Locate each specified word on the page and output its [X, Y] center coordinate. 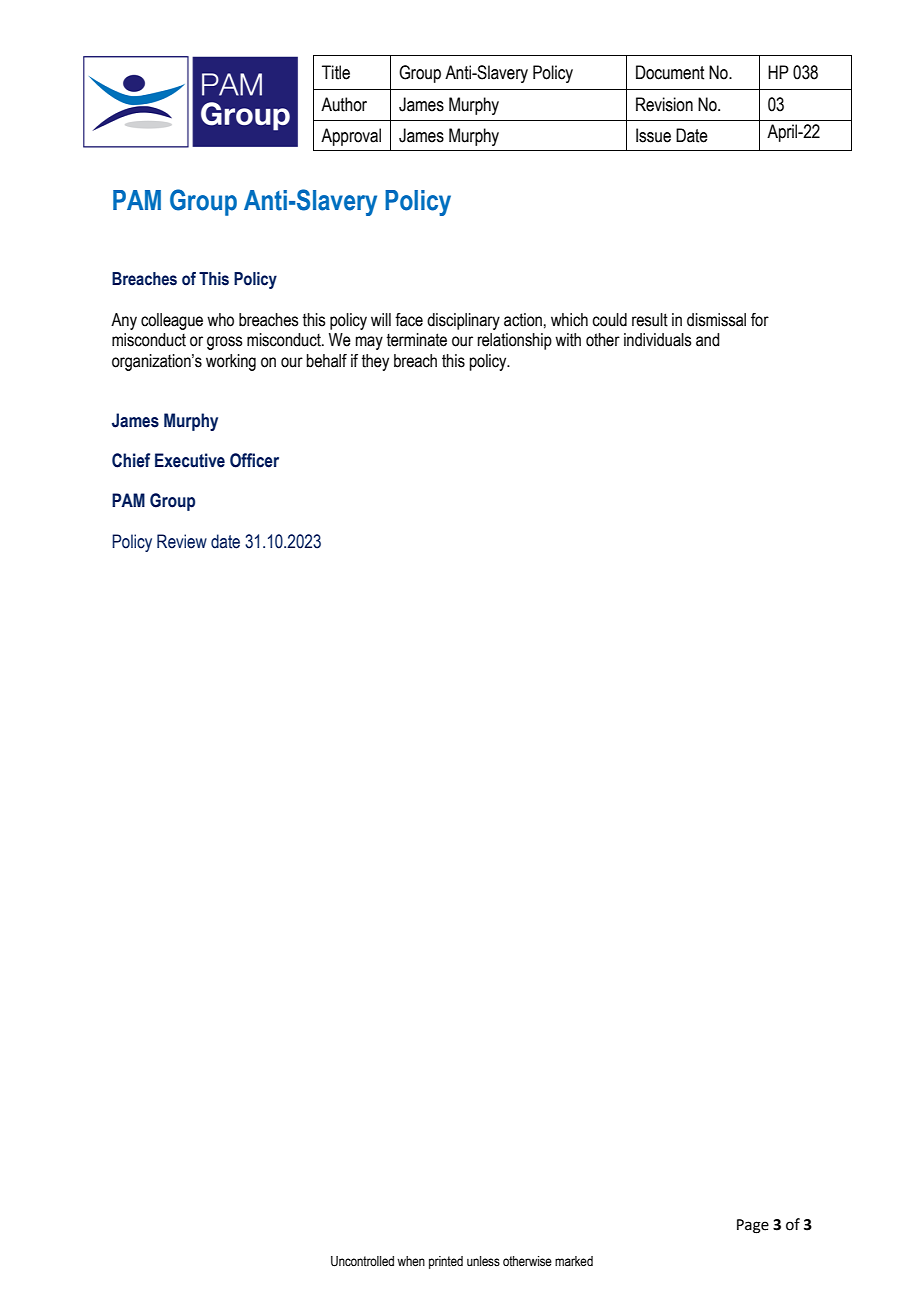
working [231, 362]
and [708, 340]
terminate [417, 340]
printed [446, 1262]
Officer [254, 460]
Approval [351, 137]
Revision [664, 104]
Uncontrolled [362, 1261]
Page [753, 1226]
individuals [658, 340]
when [411, 1261]
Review [182, 541]
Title [336, 72]
